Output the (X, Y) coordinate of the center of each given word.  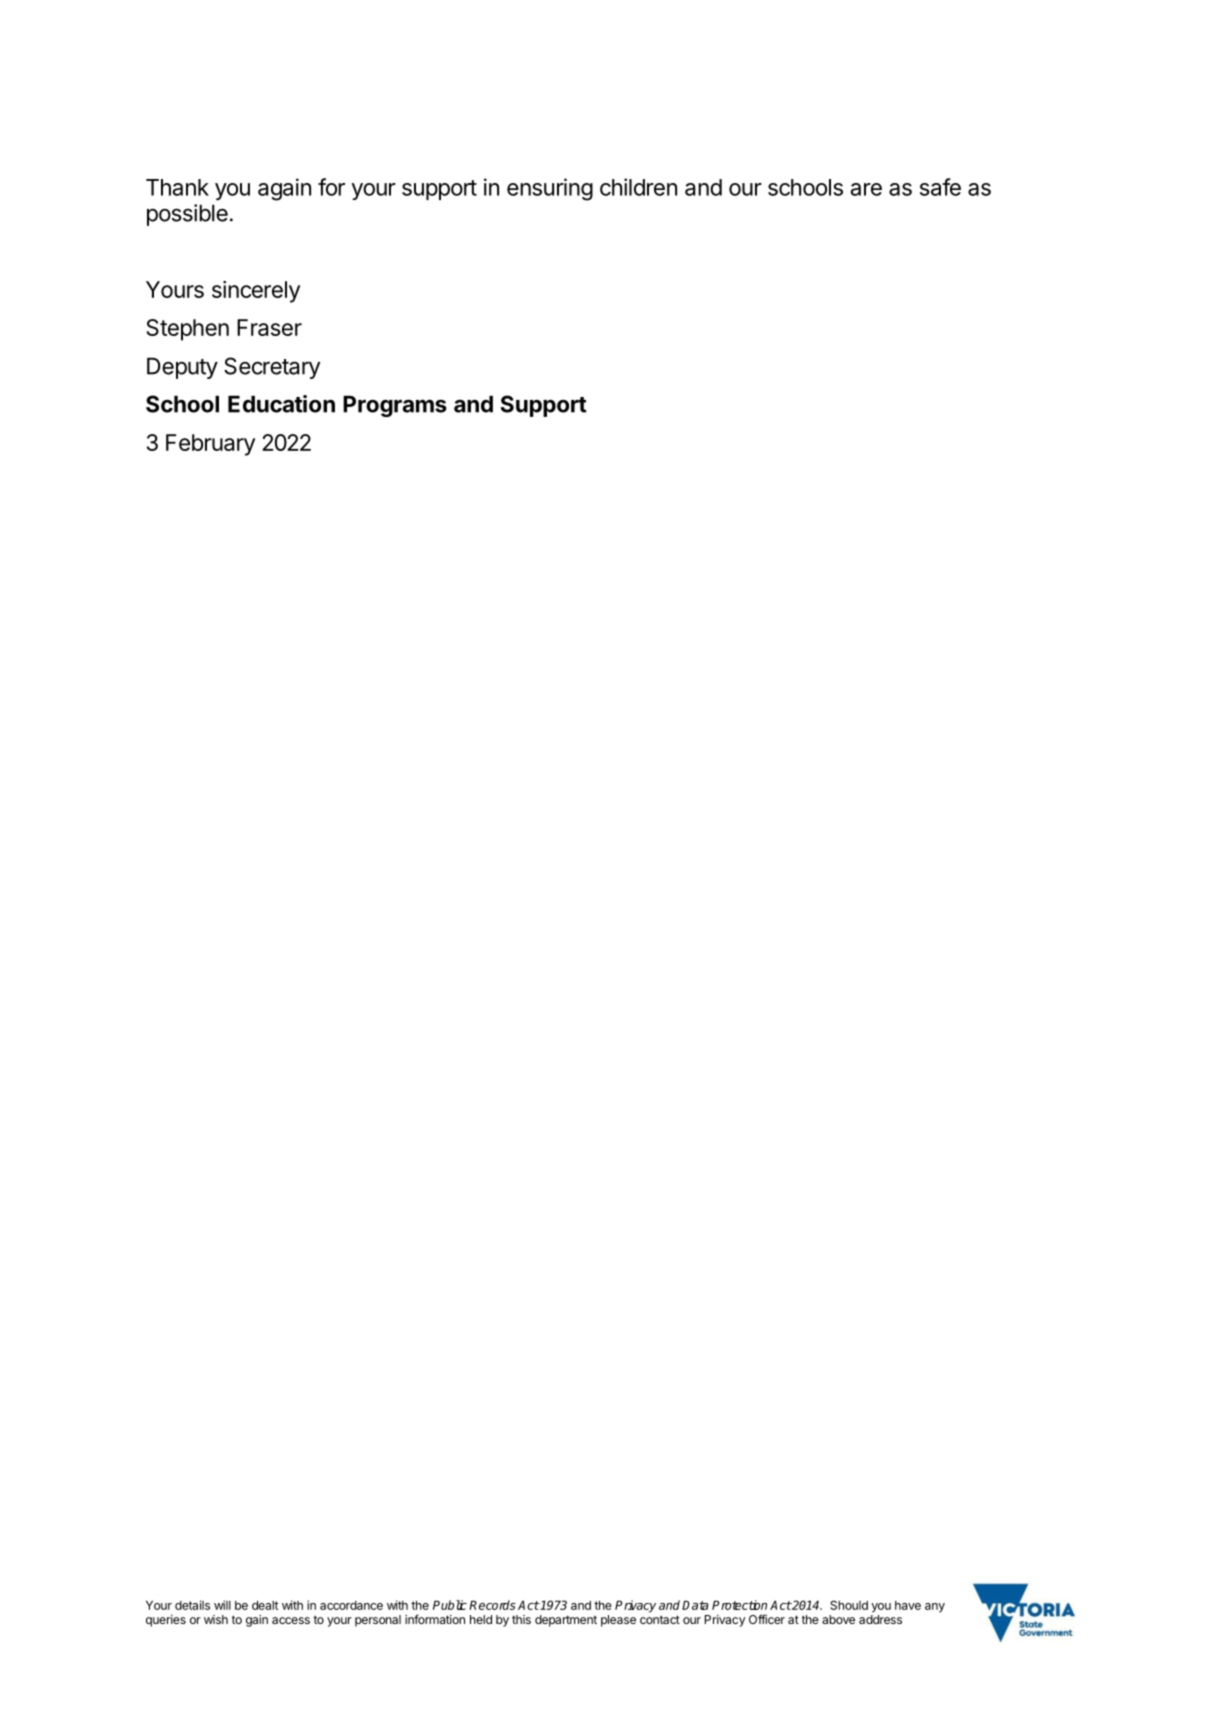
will (222, 1605)
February (210, 445)
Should (849, 1605)
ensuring (550, 189)
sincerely (256, 292)
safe (940, 187)
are (866, 189)
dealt (265, 1605)
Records (492, 1605)
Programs (395, 406)
